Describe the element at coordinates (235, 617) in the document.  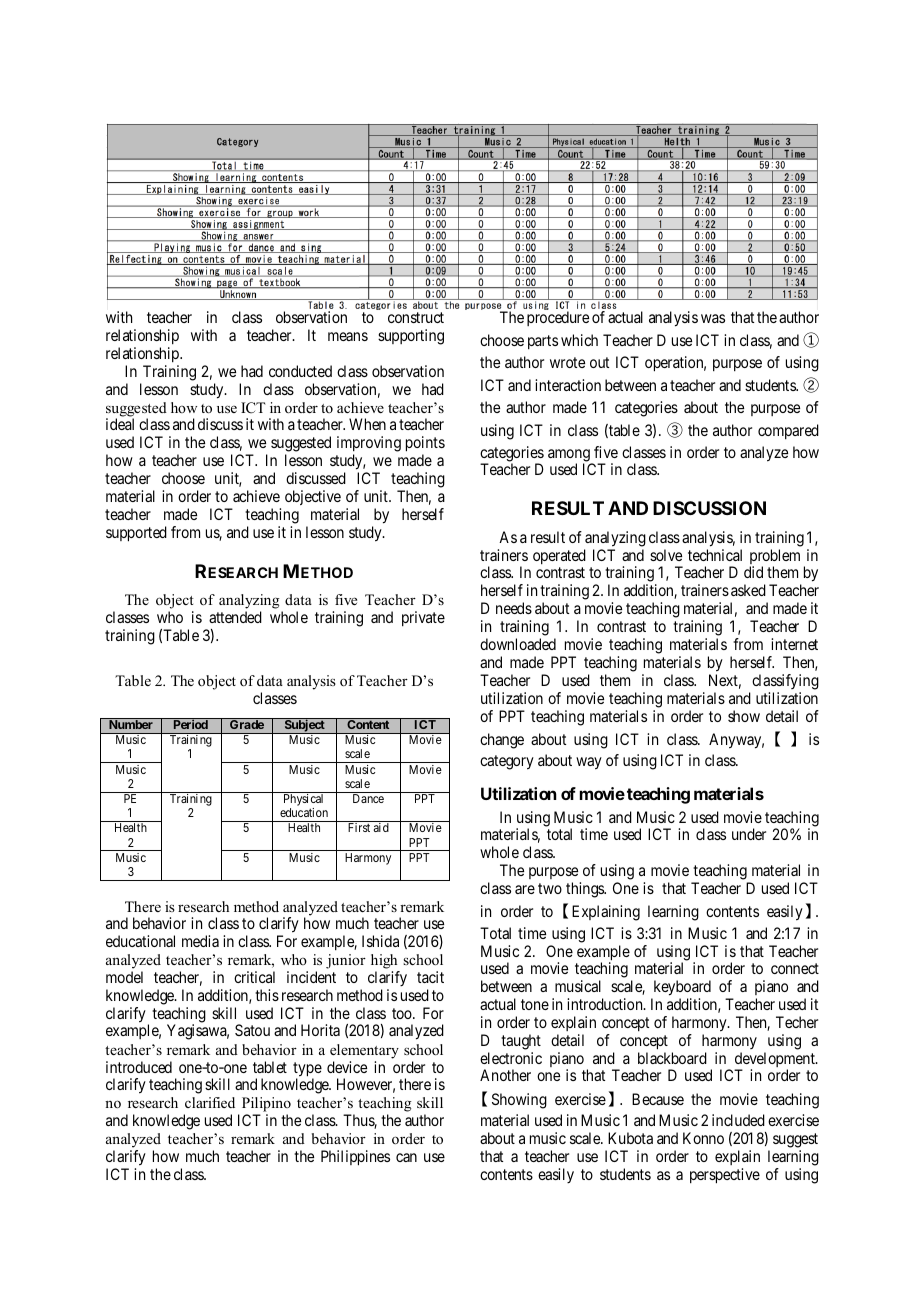
I see `attended` at that location.
